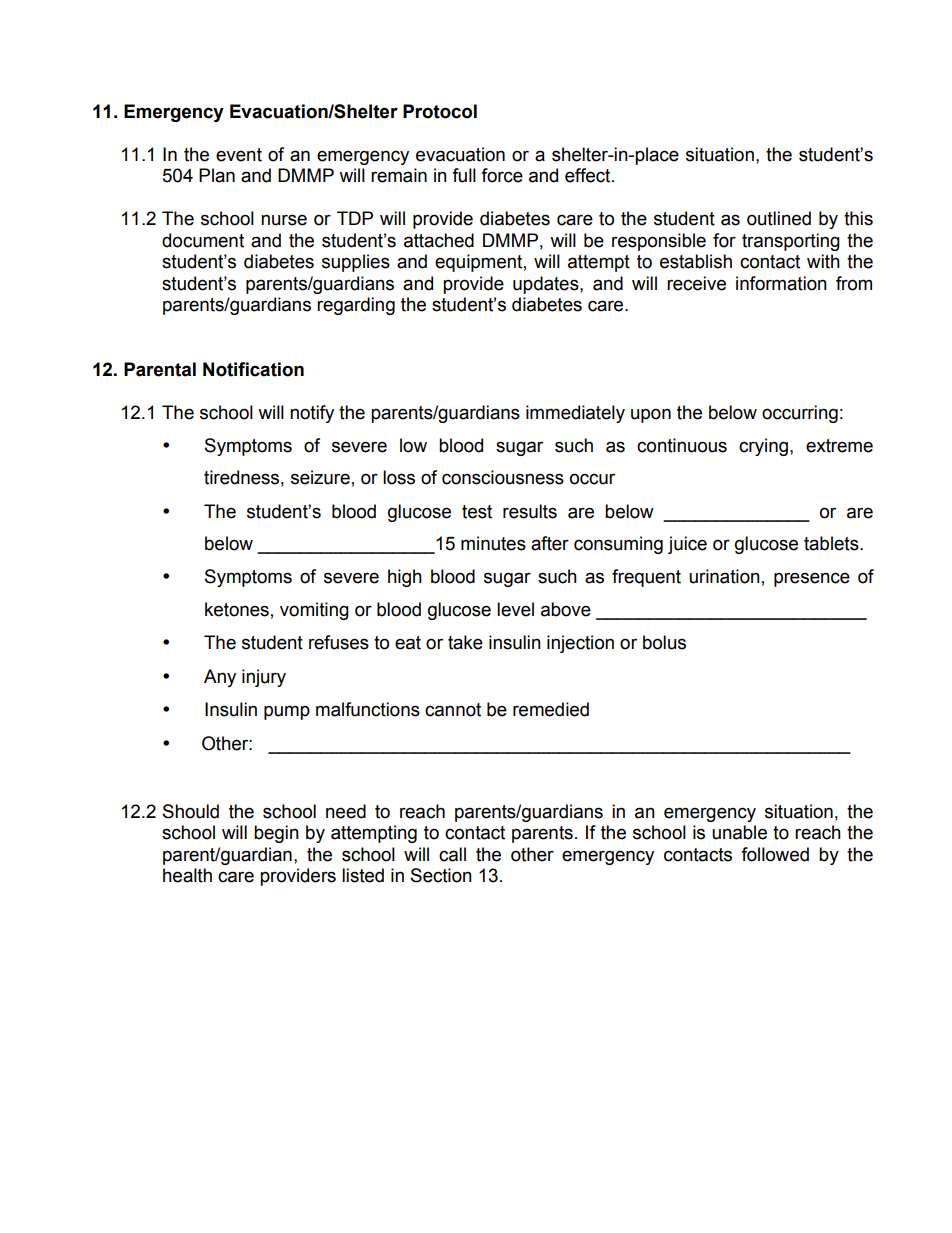 Image resolution: width=952 pixels, height=1233 pixels. What do you see at coordinates (276, 834) in the screenshot?
I see `begin` at bounding box center [276, 834].
